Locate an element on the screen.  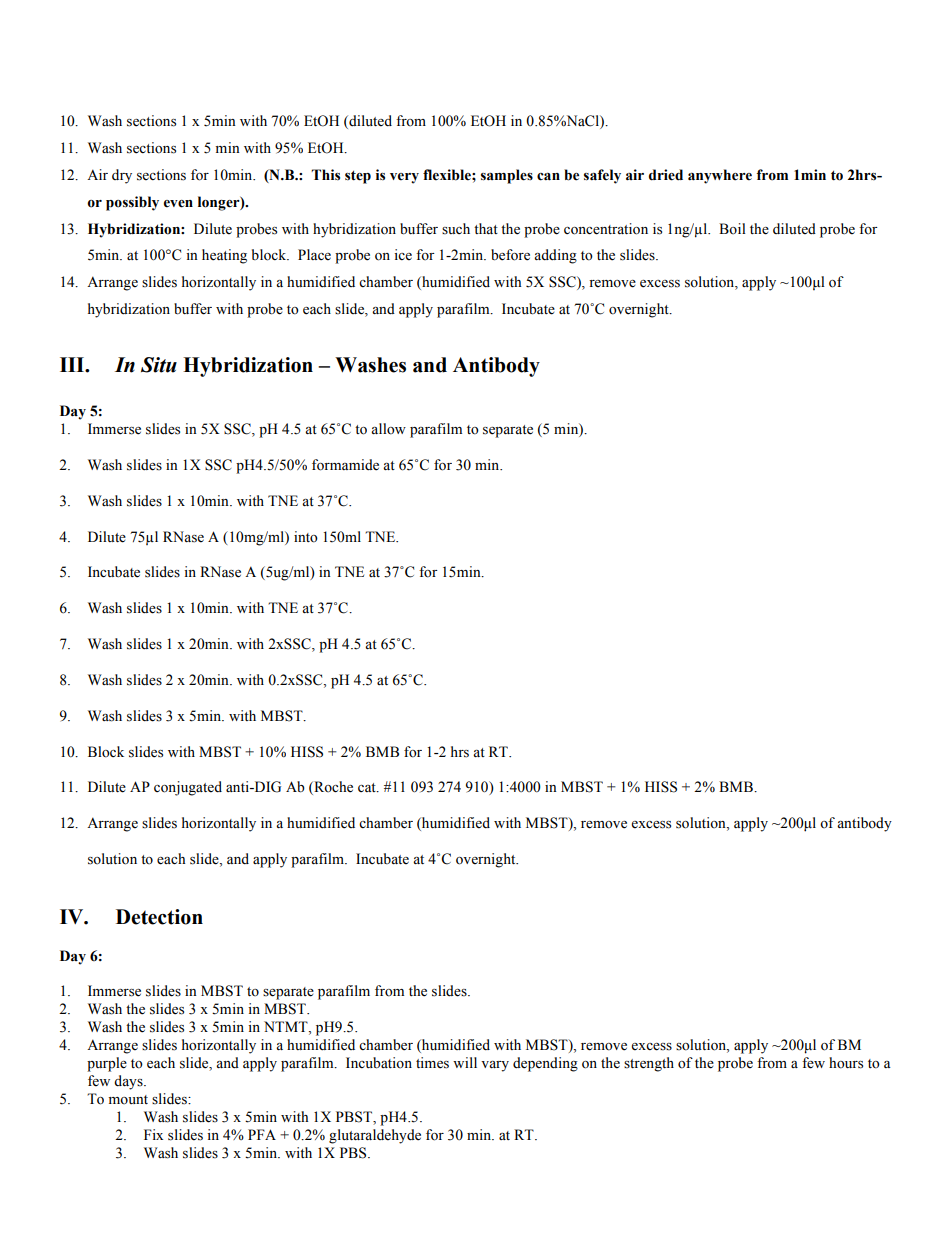
even is located at coordinates (178, 204).
